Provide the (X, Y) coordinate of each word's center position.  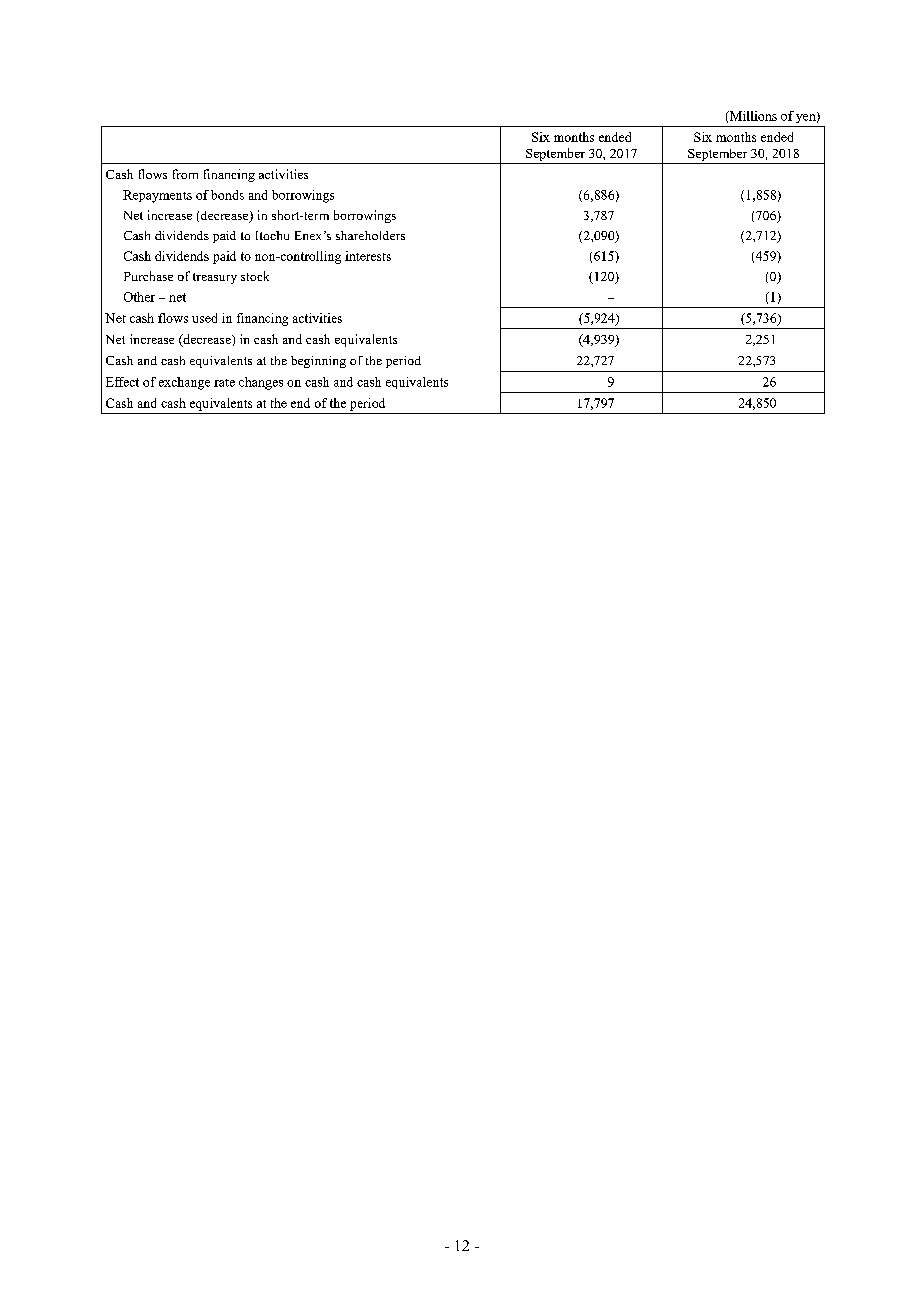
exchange (184, 383)
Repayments (157, 196)
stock (255, 276)
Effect (122, 382)
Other (139, 297)
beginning (318, 362)
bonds (227, 195)
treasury (215, 278)
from (185, 174)
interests (368, 256)
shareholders (370, 235)
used (204, 318)
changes (261, 383)
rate (224, 383)
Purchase (148, 276)
